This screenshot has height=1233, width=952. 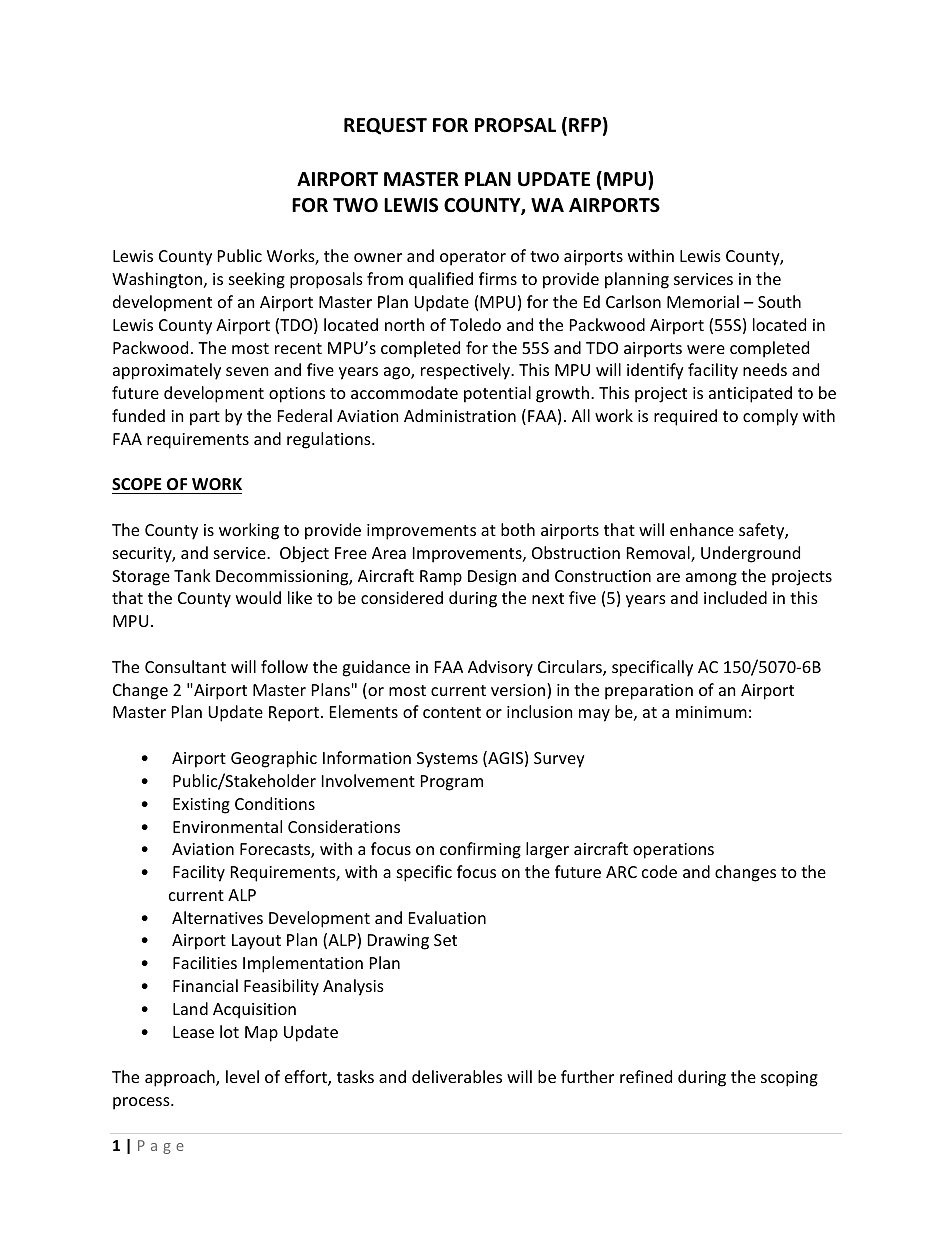 What do you see at coordinates (466, 371) in the screenshot?
I see `respectively` at bounding box center [466, 371].
